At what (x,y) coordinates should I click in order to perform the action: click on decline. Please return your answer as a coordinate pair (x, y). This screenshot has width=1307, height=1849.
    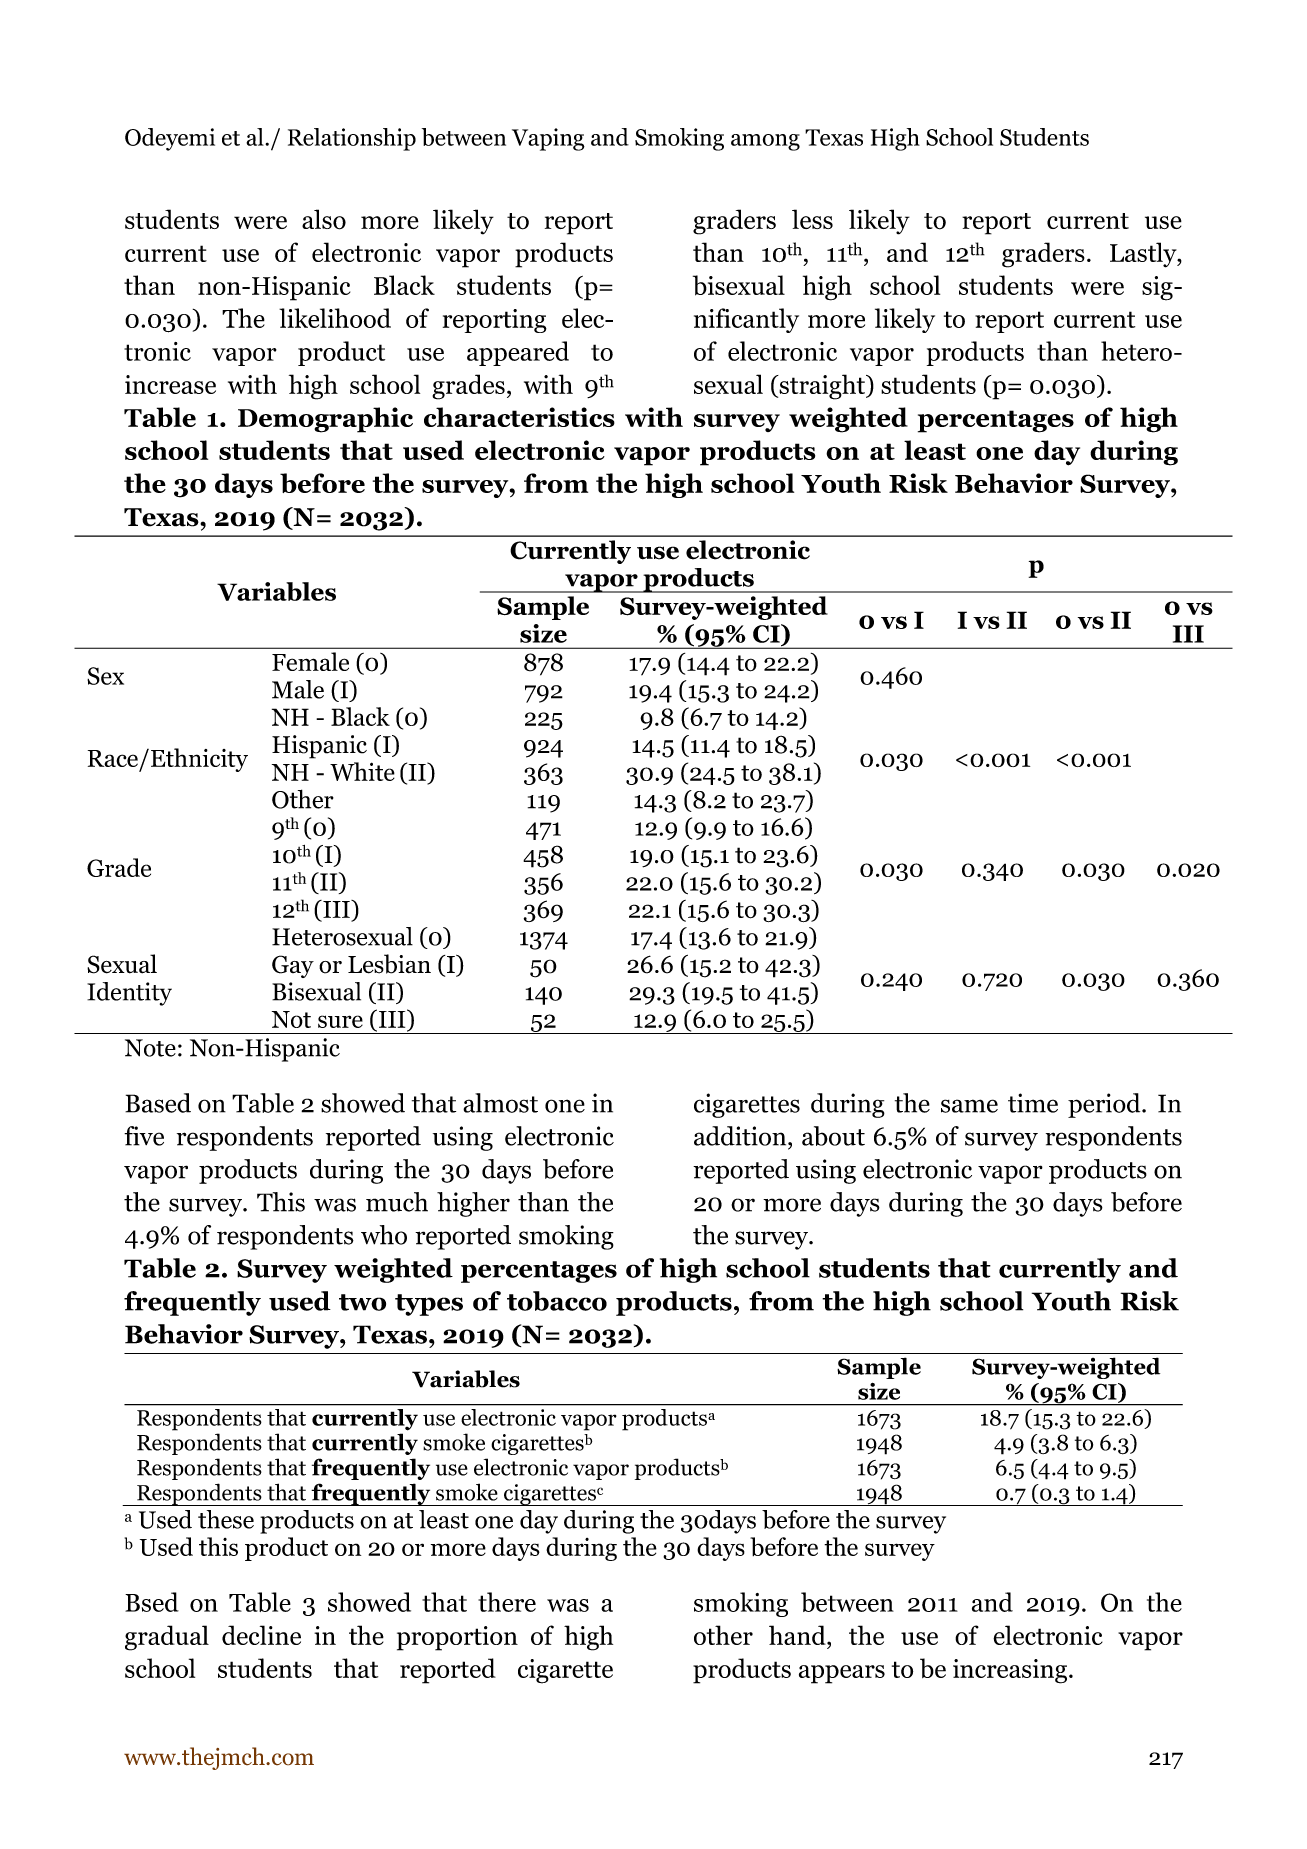
    Looking at the image, I should click on (261, 1635).
